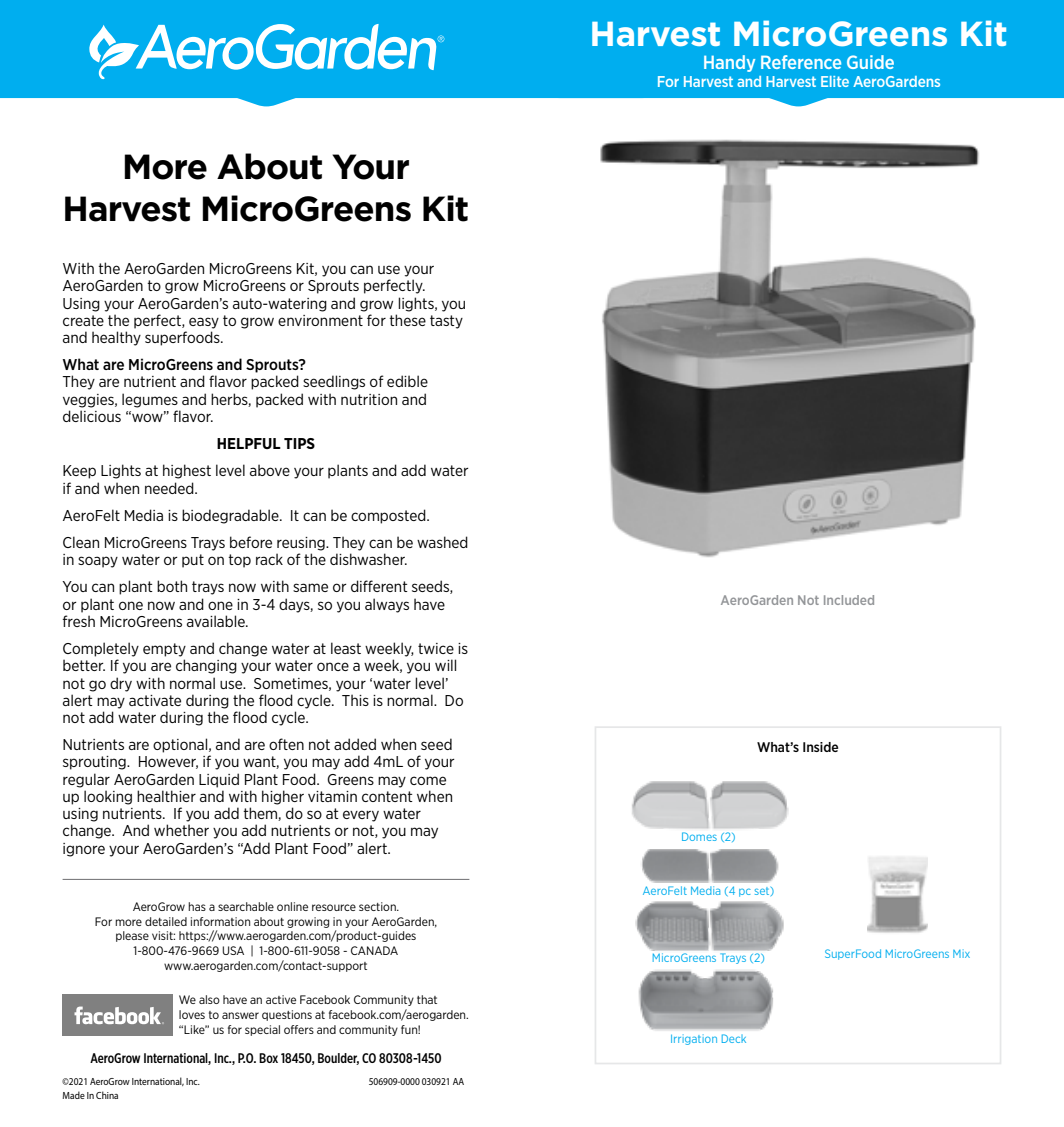  I want to click on washed, so click(442, 542).
